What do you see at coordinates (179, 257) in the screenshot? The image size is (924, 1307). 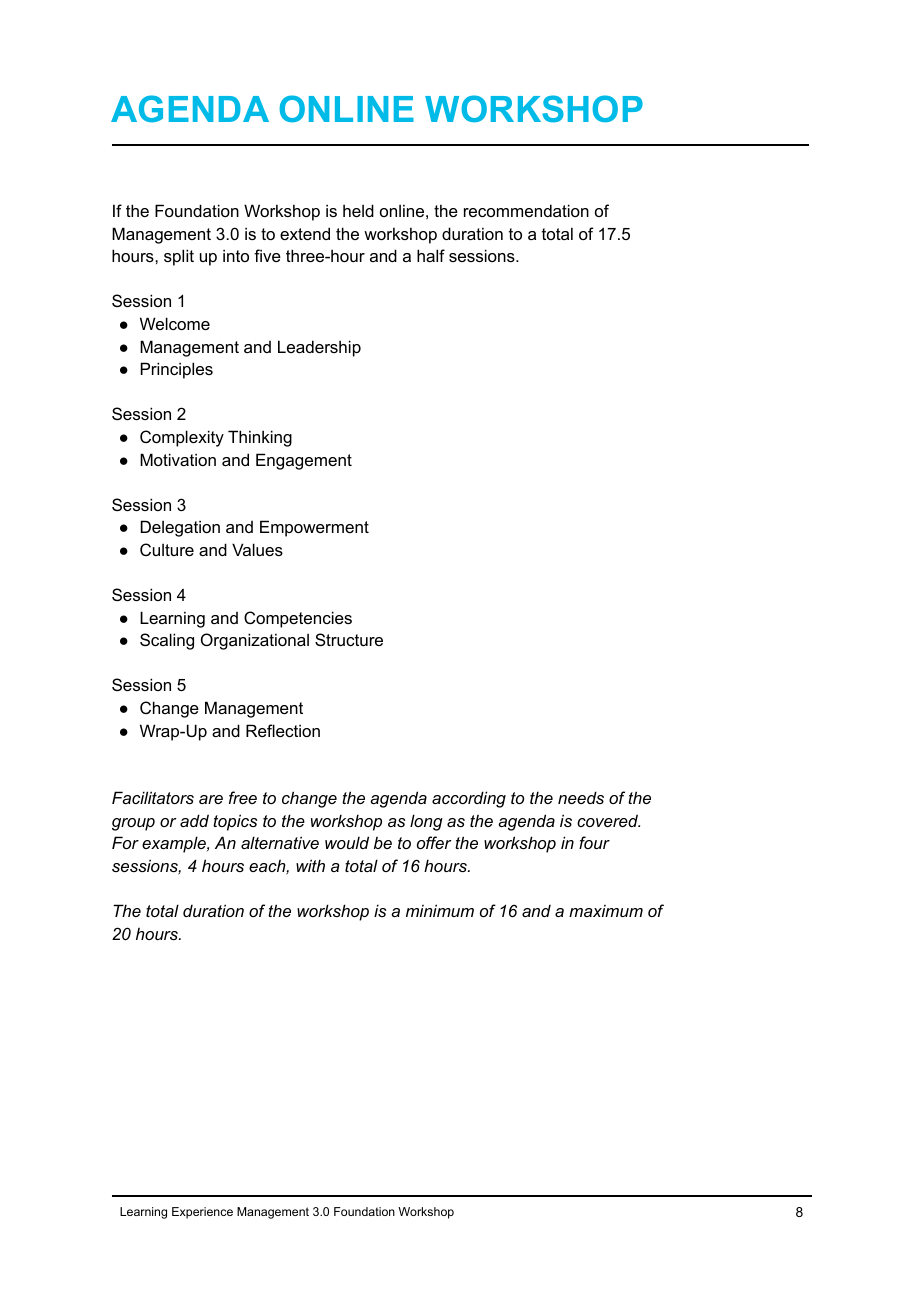 I see `split` at bounding box center [179, 257].
